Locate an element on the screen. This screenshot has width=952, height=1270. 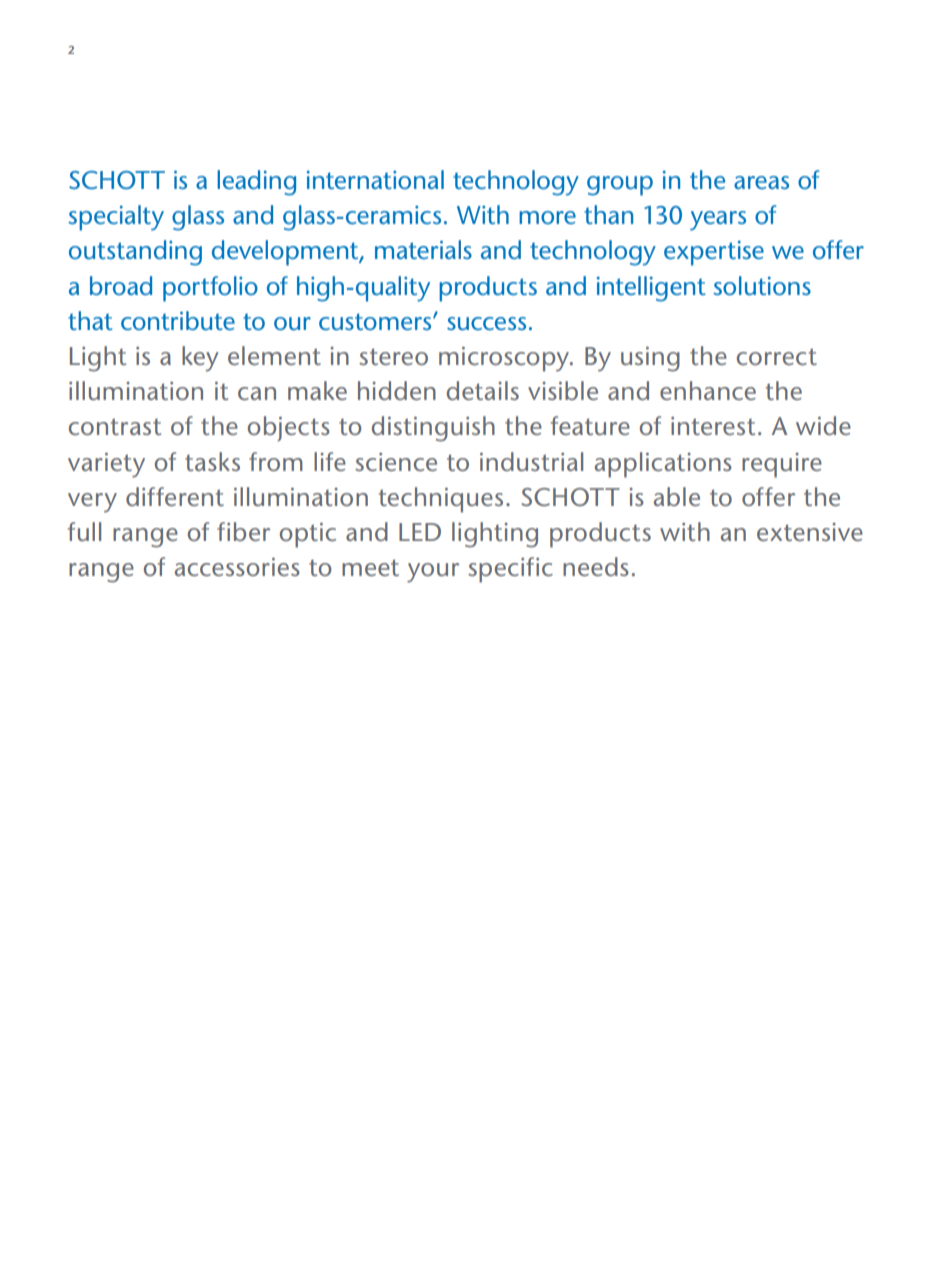
accessories is located at coordinates (237, 567).
